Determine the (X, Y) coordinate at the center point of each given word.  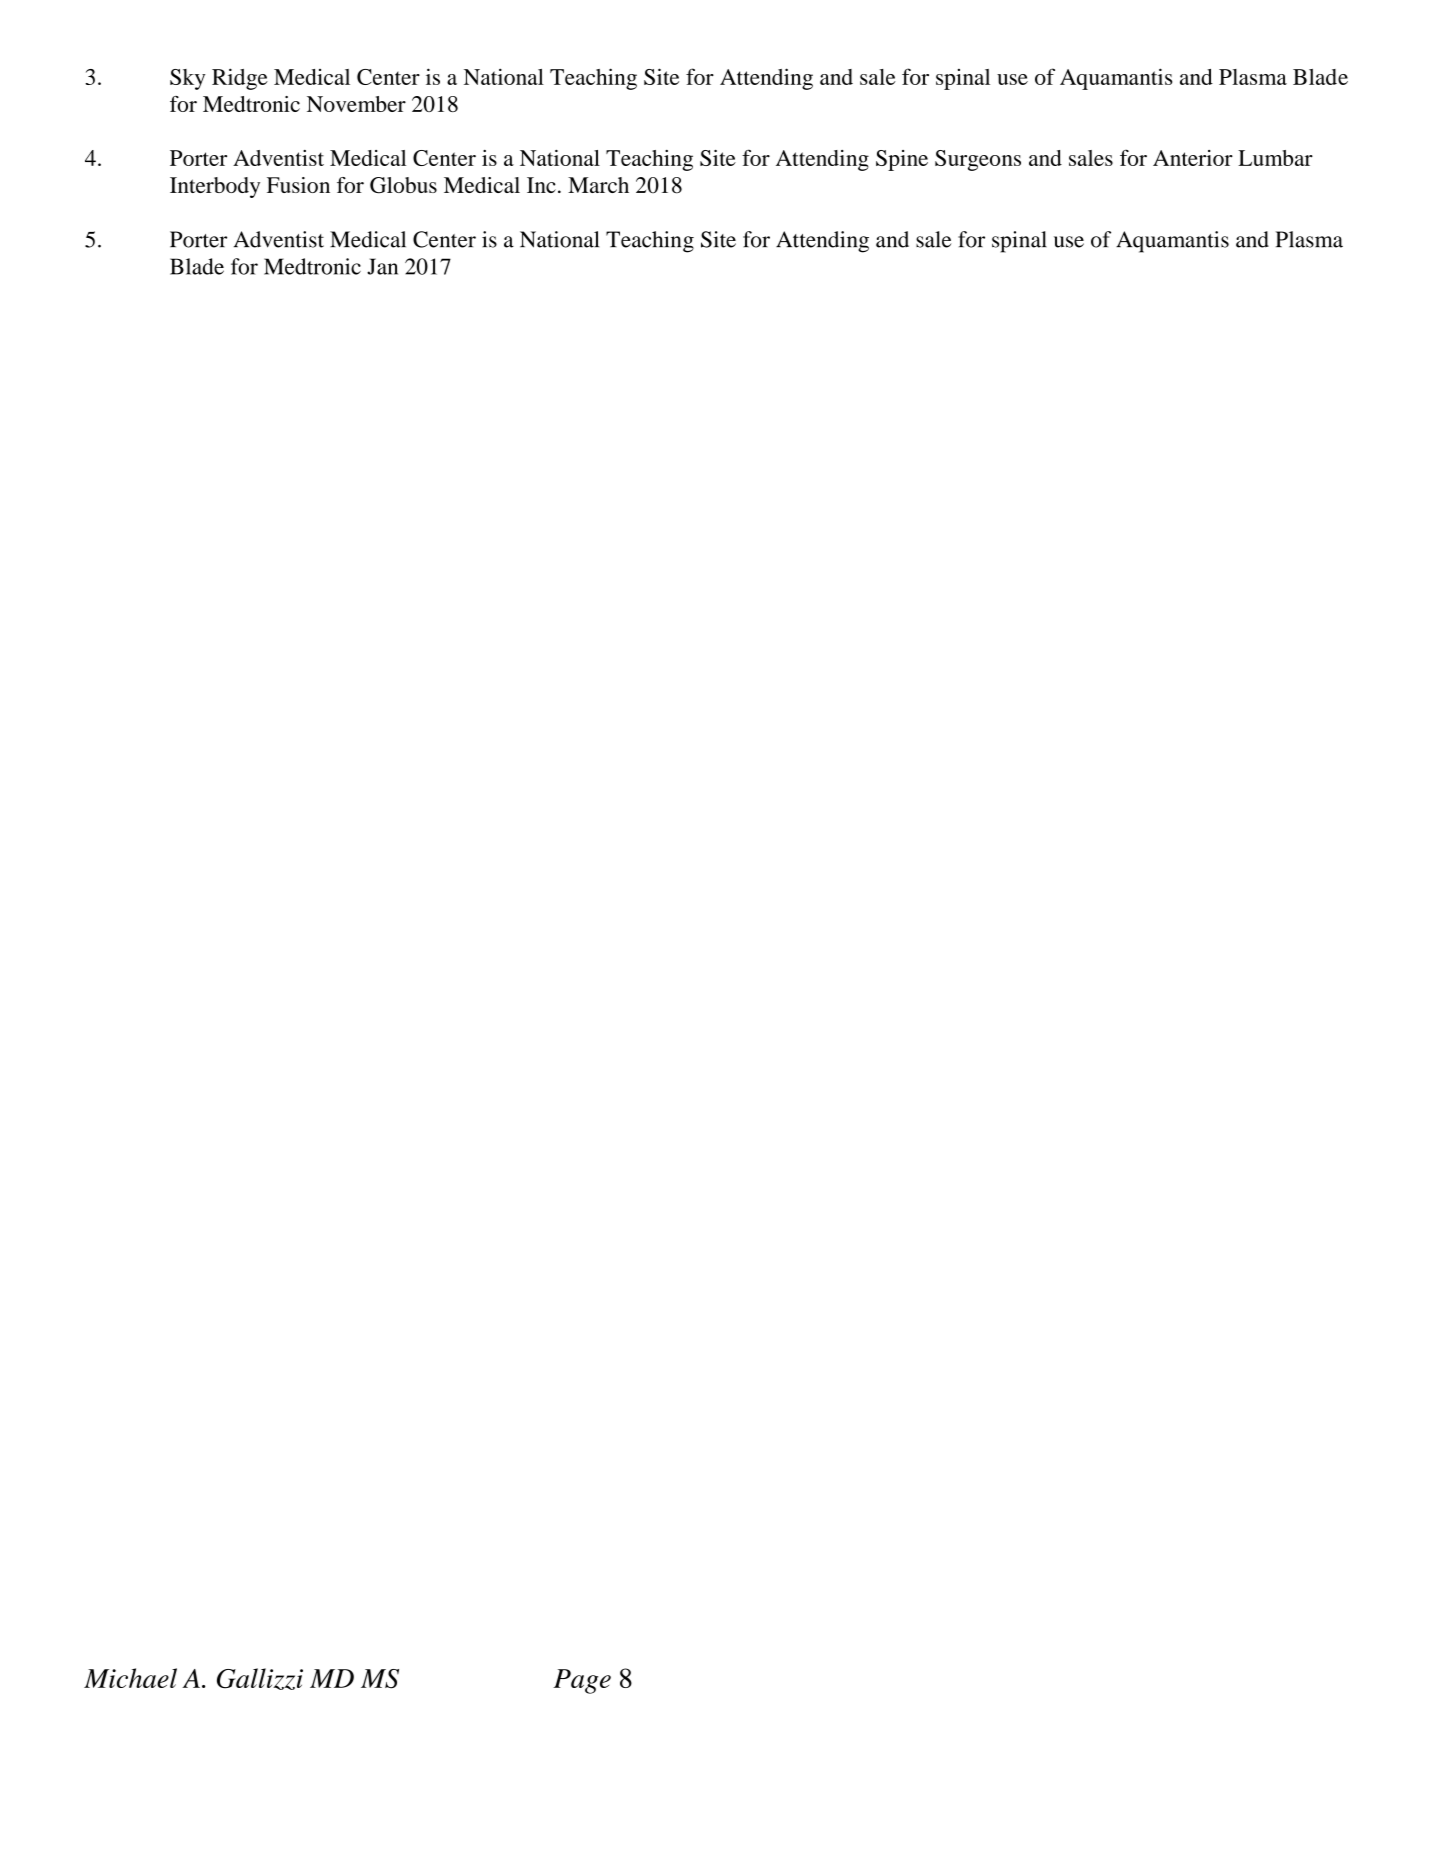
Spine (902, 160)
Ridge (240, 79)
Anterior (1193, 158)
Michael (130, 1678)
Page (582, 1681)
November (356, 104)
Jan (382, 266)
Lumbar (1275, 158)
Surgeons (978, 160)
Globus (403, 185)
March (598, 185)
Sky (187, 79)
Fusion (298, 185)
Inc (541, 185)
